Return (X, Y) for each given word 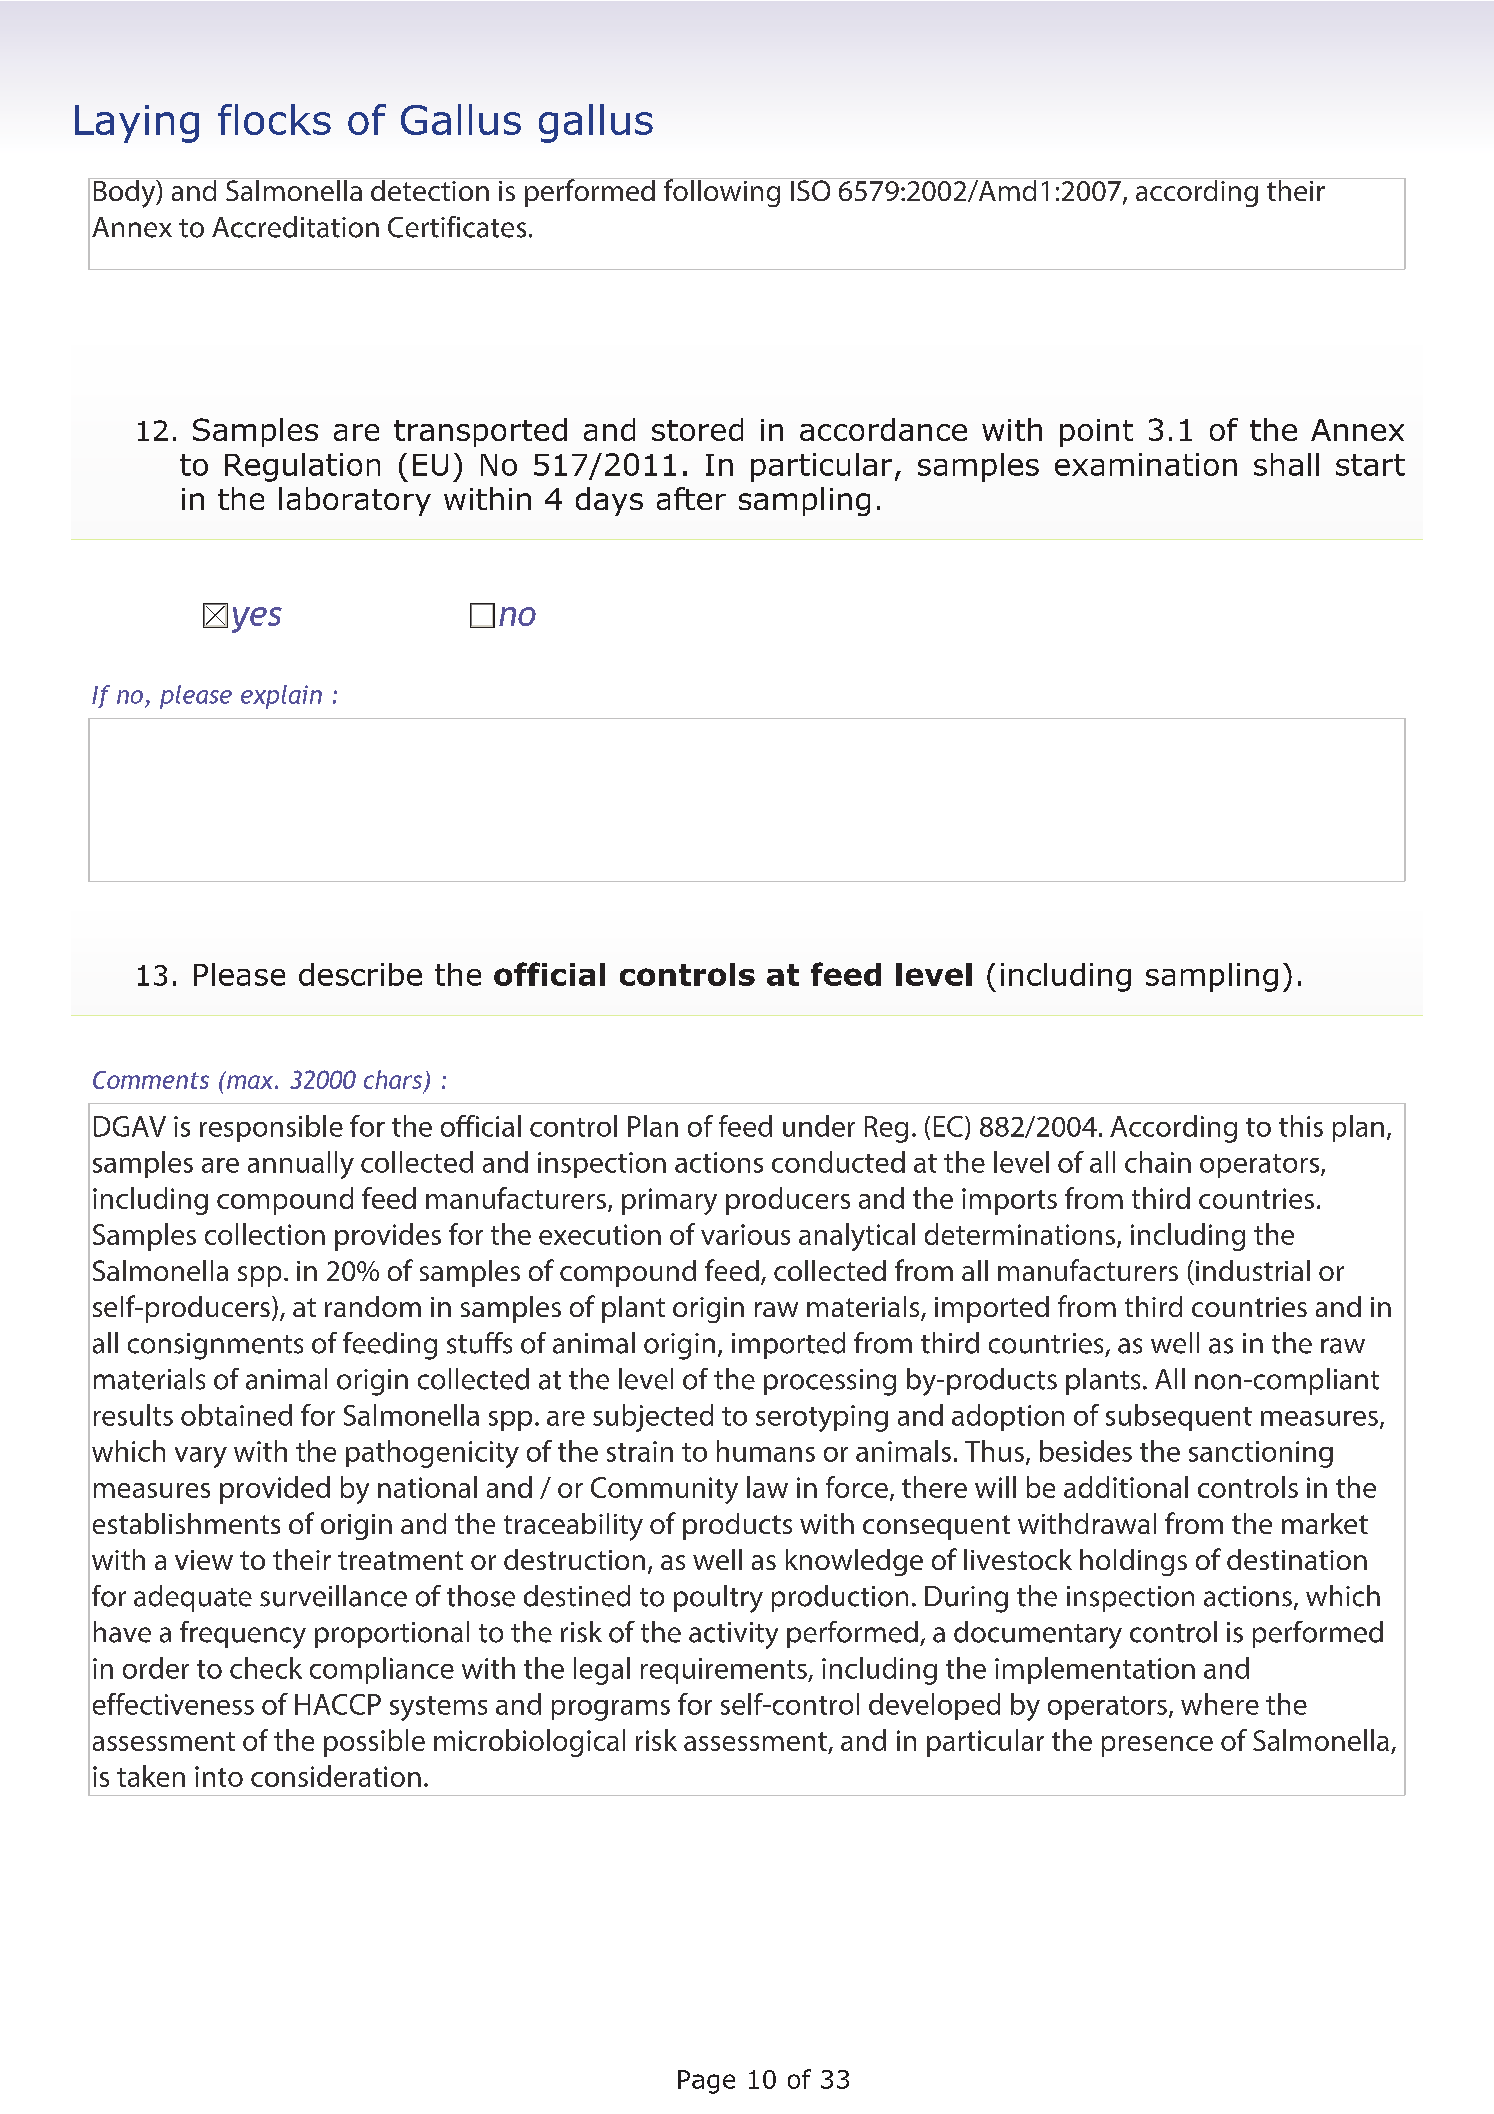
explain (281, 697)
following (722, 192)
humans (766, 1451)
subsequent (1179, 1417)
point (1096, 433)
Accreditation (295, 227)
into (219, 1776)
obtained (236, 1415)
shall (1286, 464)
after (691, 498)
